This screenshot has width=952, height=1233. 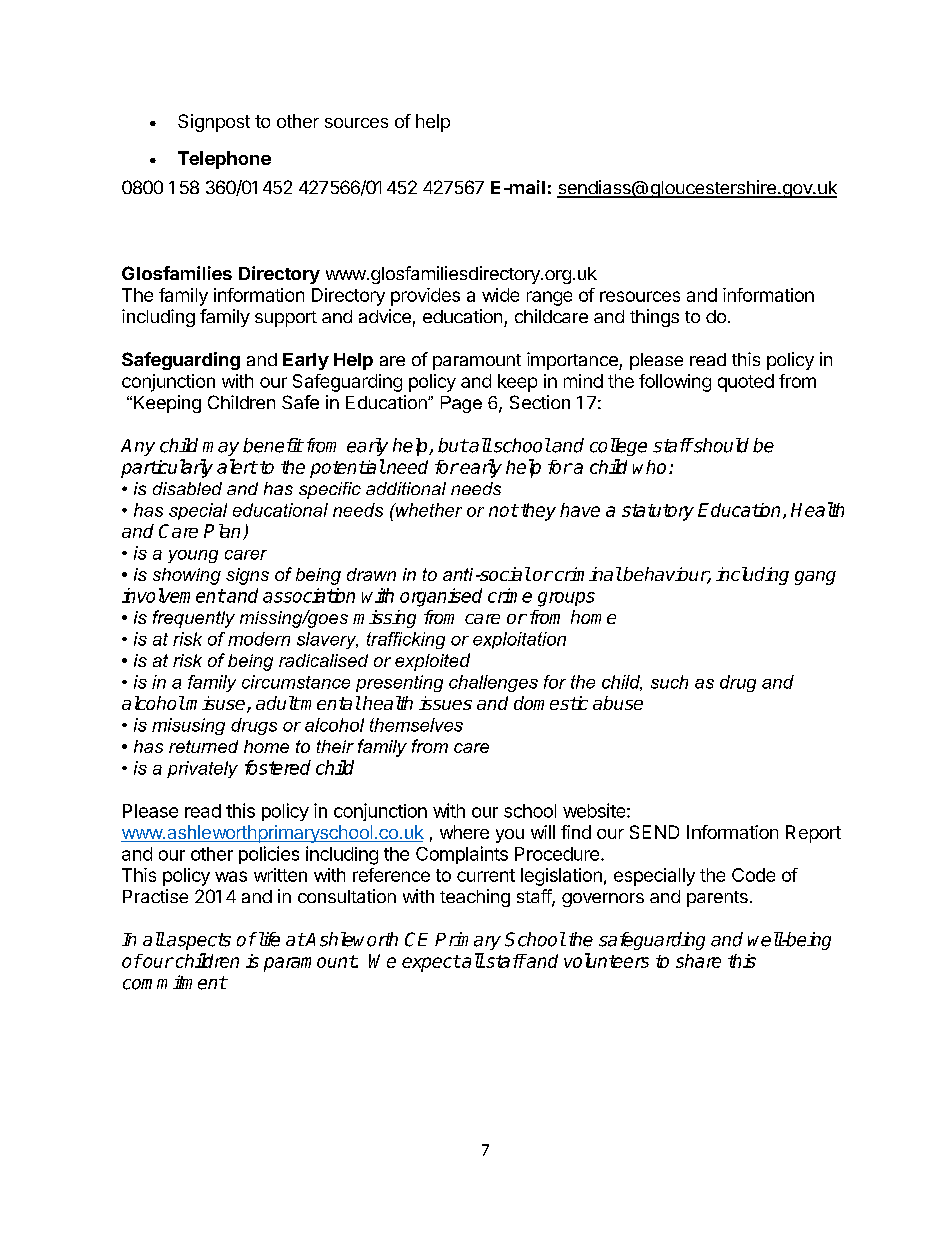 I want to click on returned, so click(x=203, y=746).
